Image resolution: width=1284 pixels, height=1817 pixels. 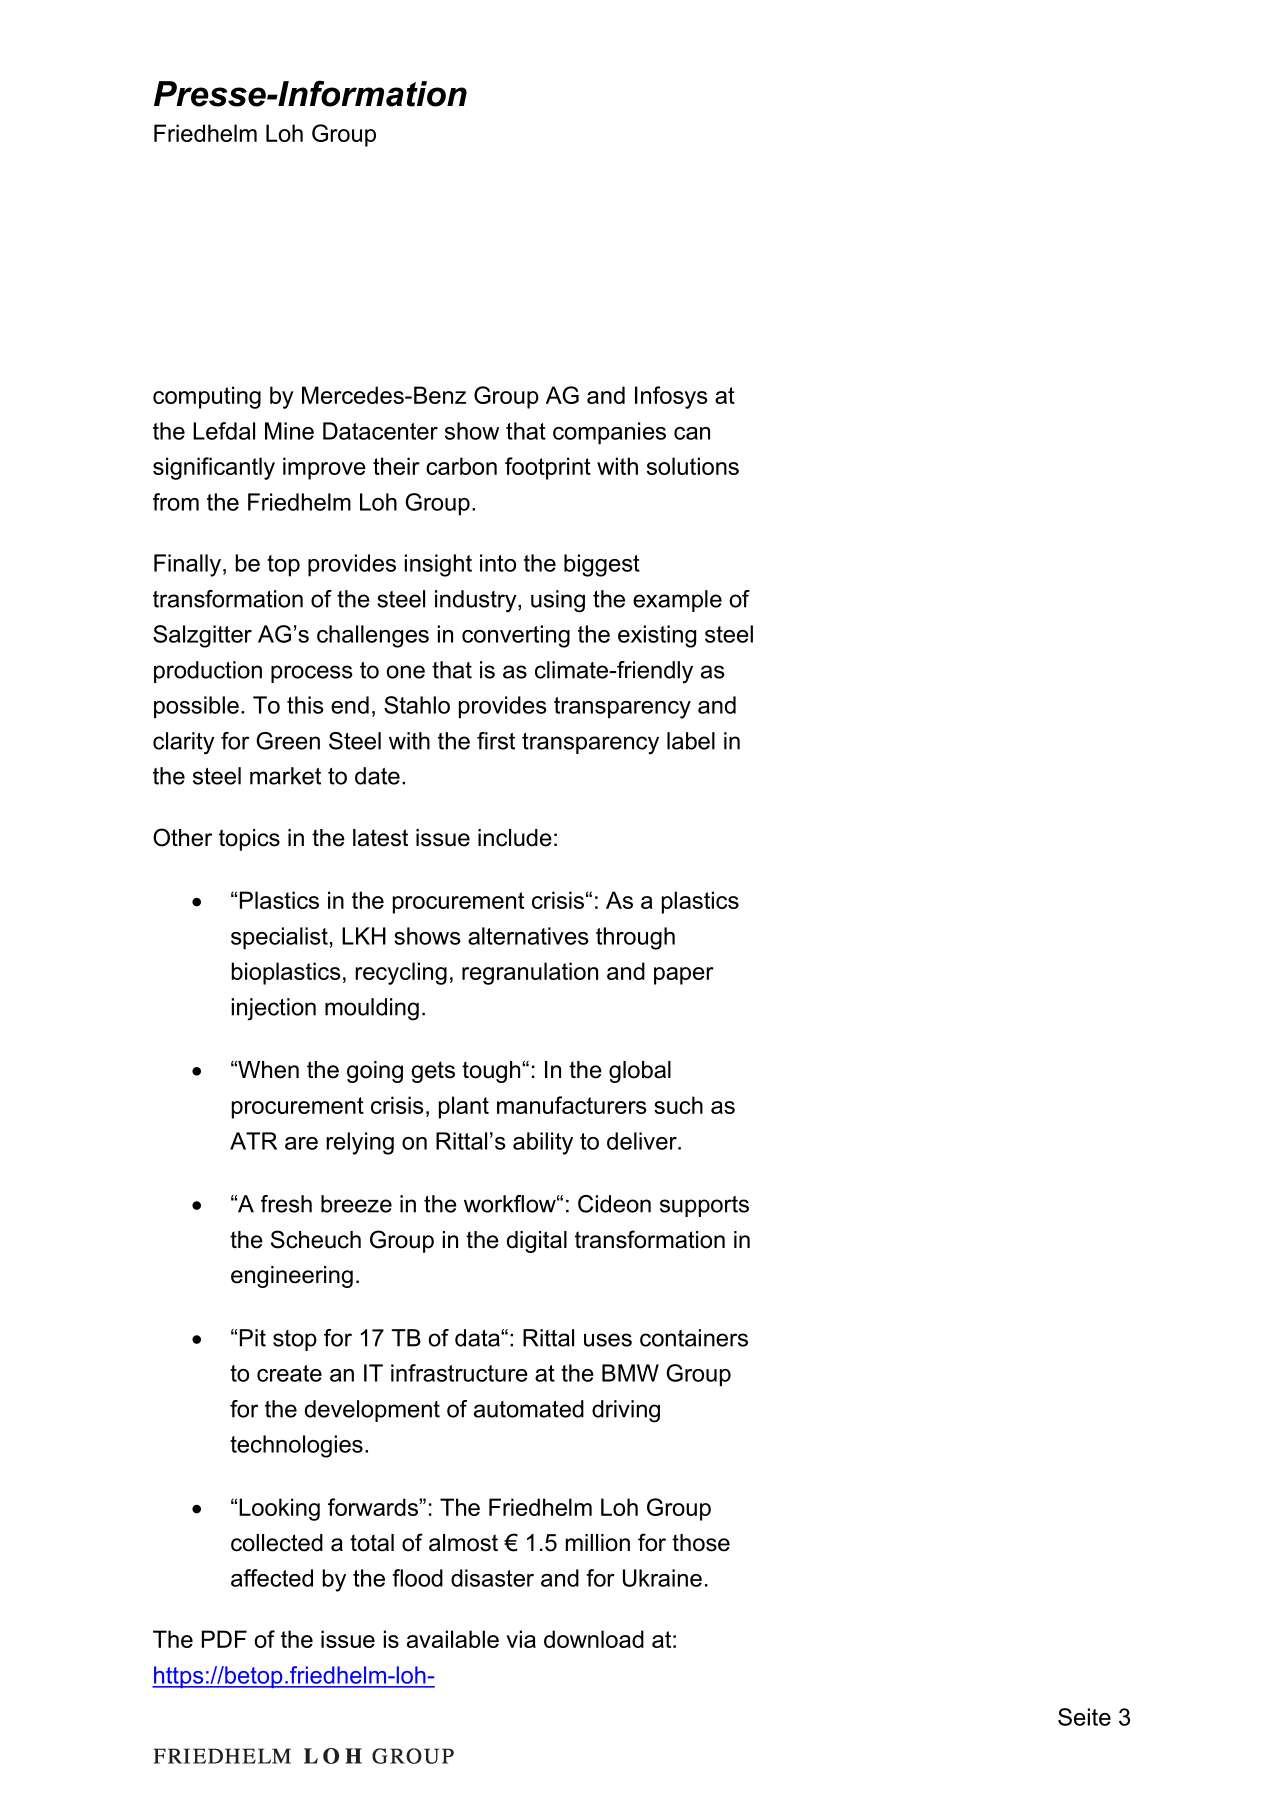 I want to click on download, so click(x=594, y=1639).
